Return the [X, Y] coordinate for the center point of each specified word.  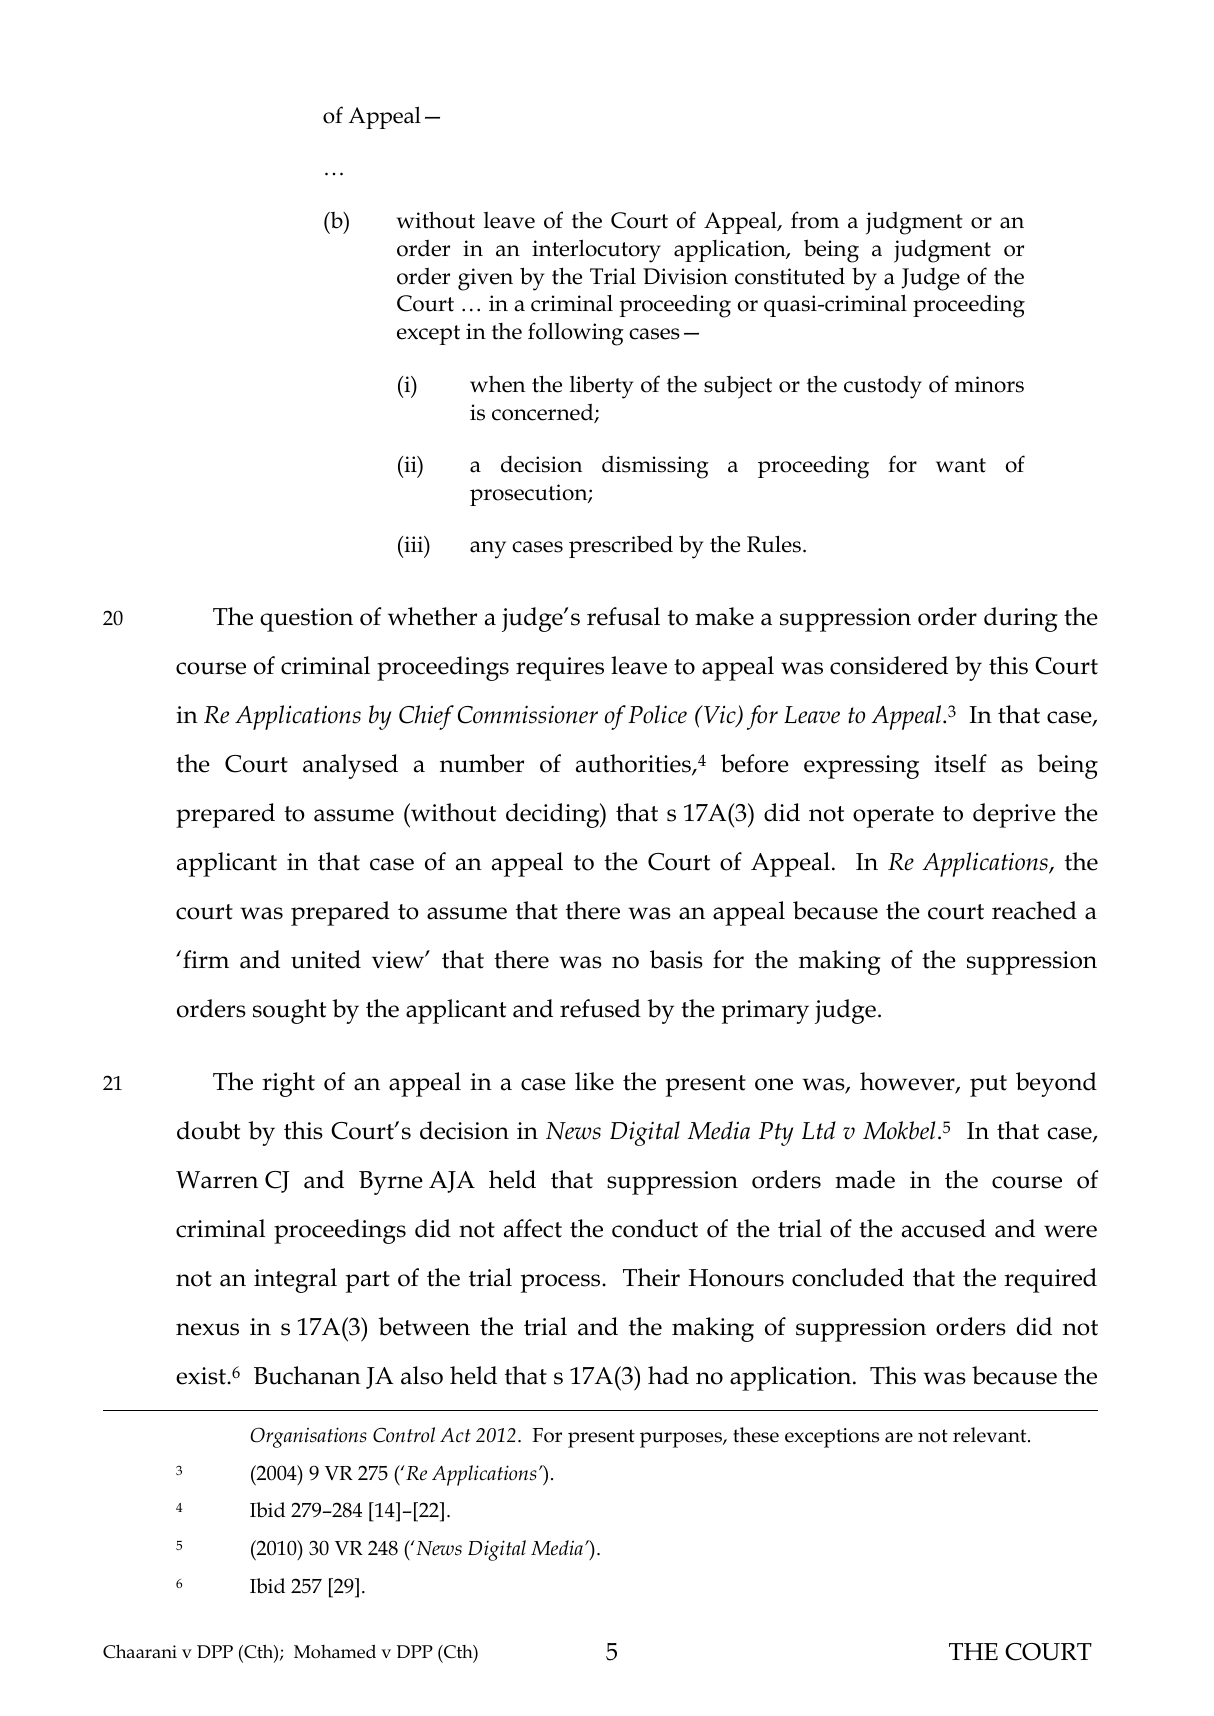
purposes [682, 1440]
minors [989, 384]
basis [676, 959]
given [485, 279]
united [326, 959]
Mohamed [335, 1651]
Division [685, 276]
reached [1034, 910]
